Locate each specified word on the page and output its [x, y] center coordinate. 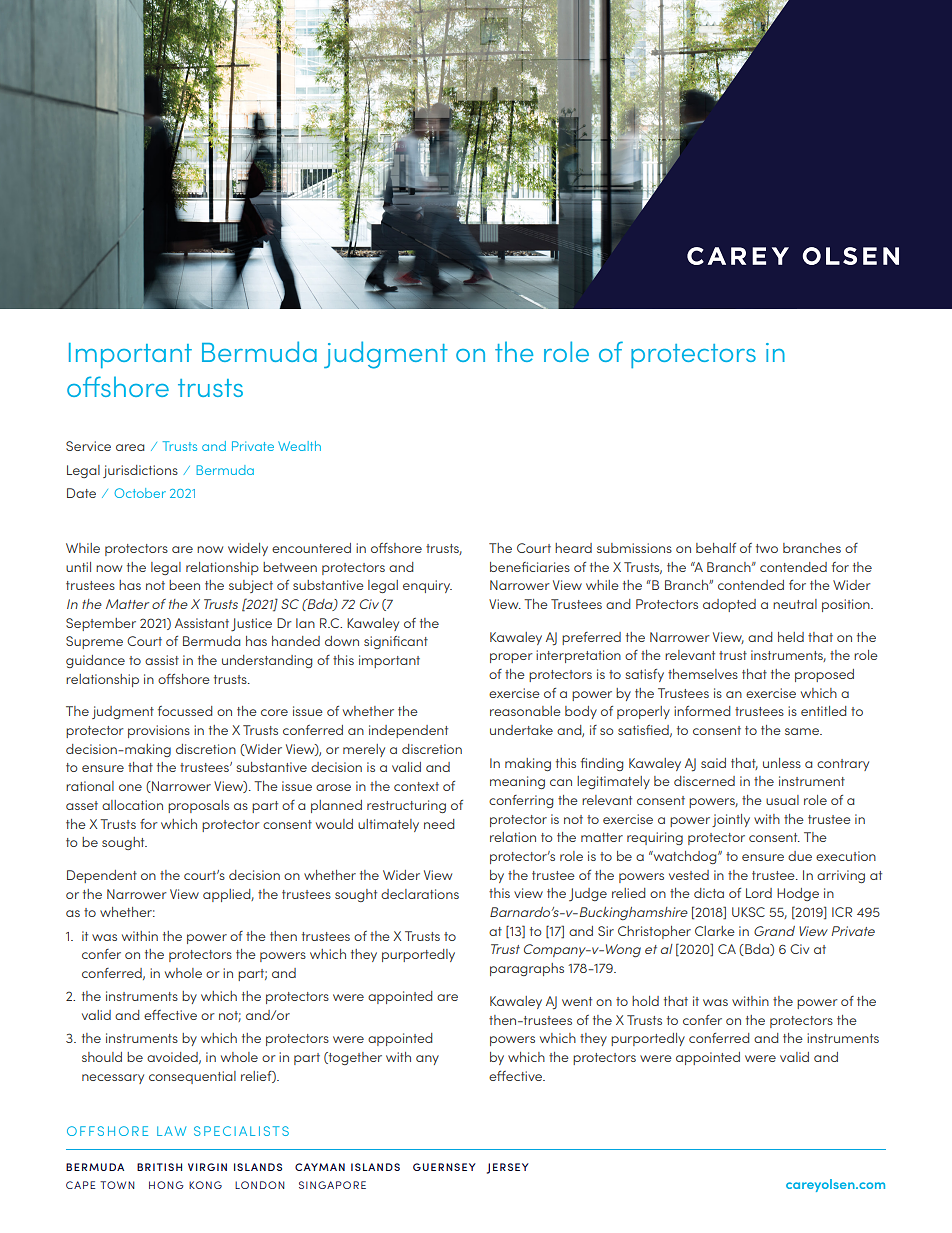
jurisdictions [140, 471]
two [767, 548]
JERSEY [508, 1168]
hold [645, 1001]
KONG [205, 1185]
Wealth [299, 446]
